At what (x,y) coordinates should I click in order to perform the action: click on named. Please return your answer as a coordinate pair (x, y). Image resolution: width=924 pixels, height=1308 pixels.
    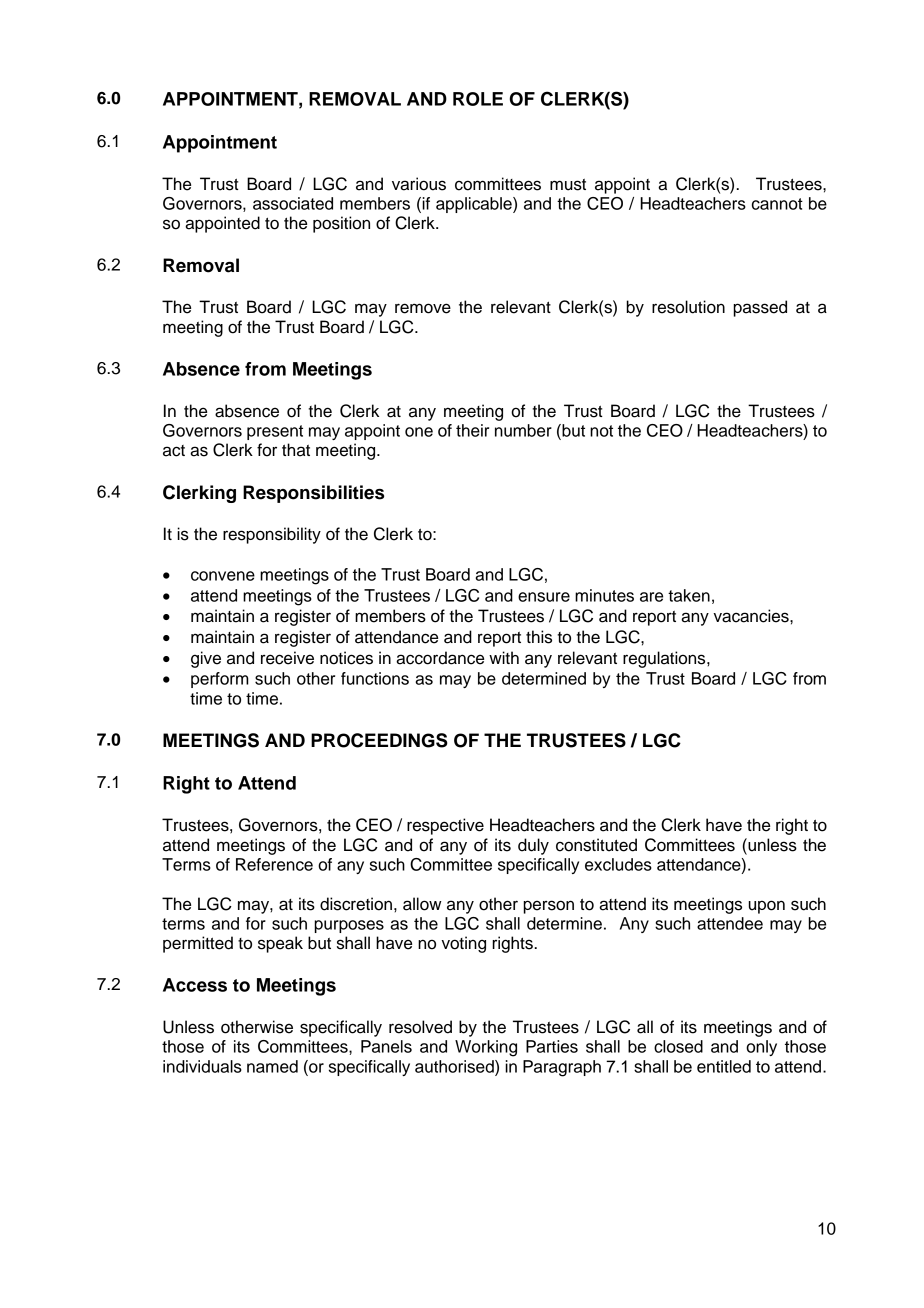
    Looking at the image, I should click on (272, 1066).
